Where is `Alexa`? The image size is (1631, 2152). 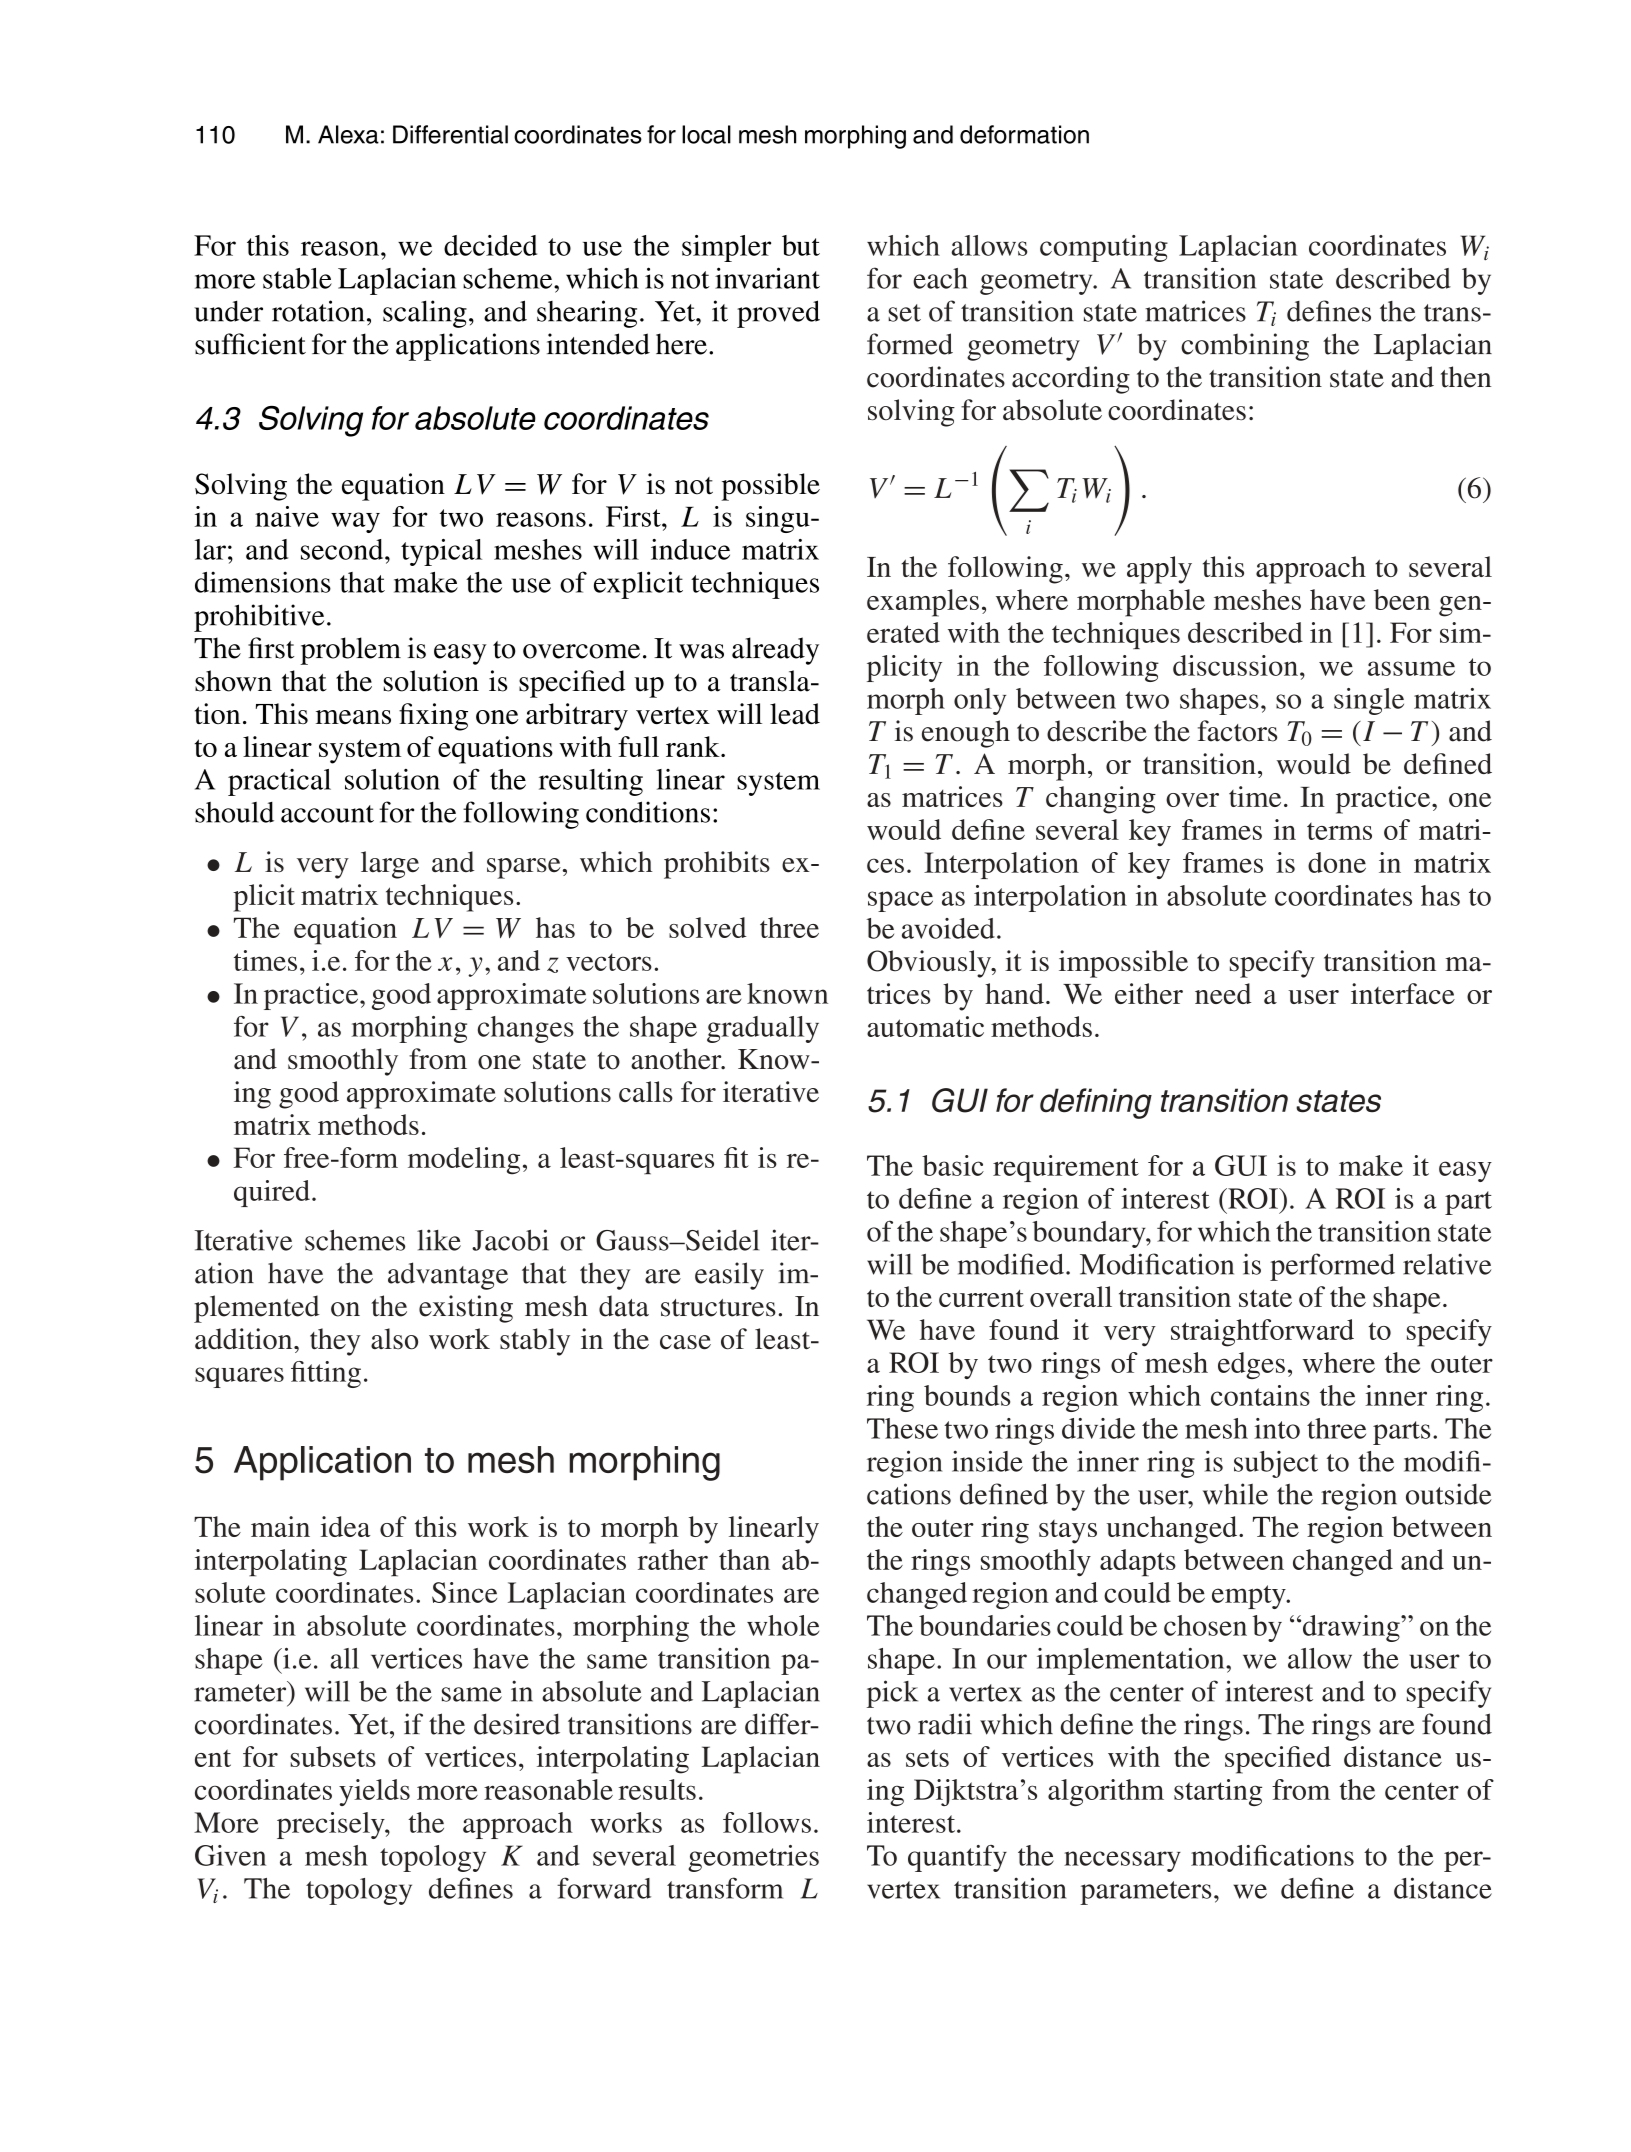
Alexa is located at coordinates (348, 134).
